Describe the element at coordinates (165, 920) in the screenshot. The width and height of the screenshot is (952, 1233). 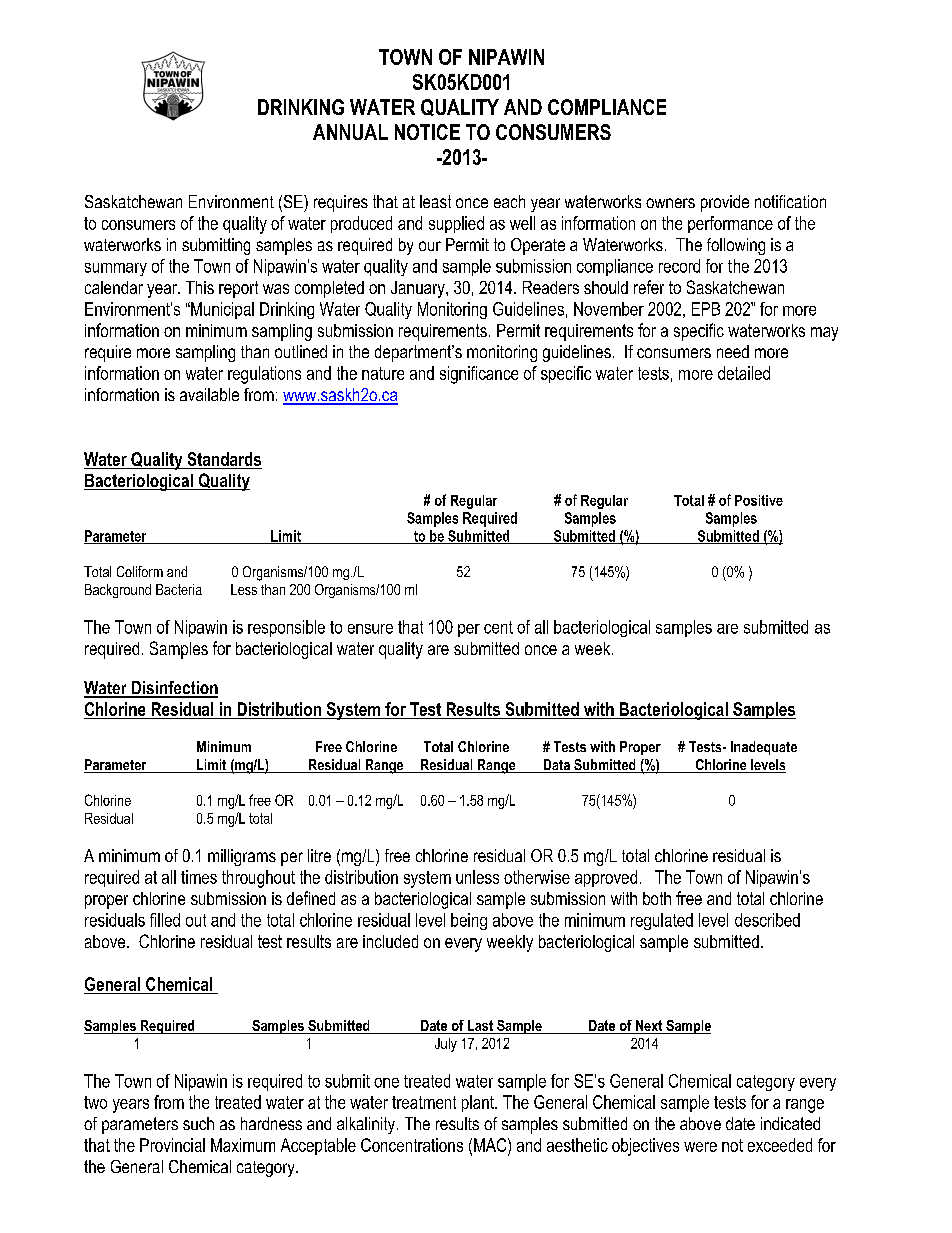
I see `filled` at that location.
